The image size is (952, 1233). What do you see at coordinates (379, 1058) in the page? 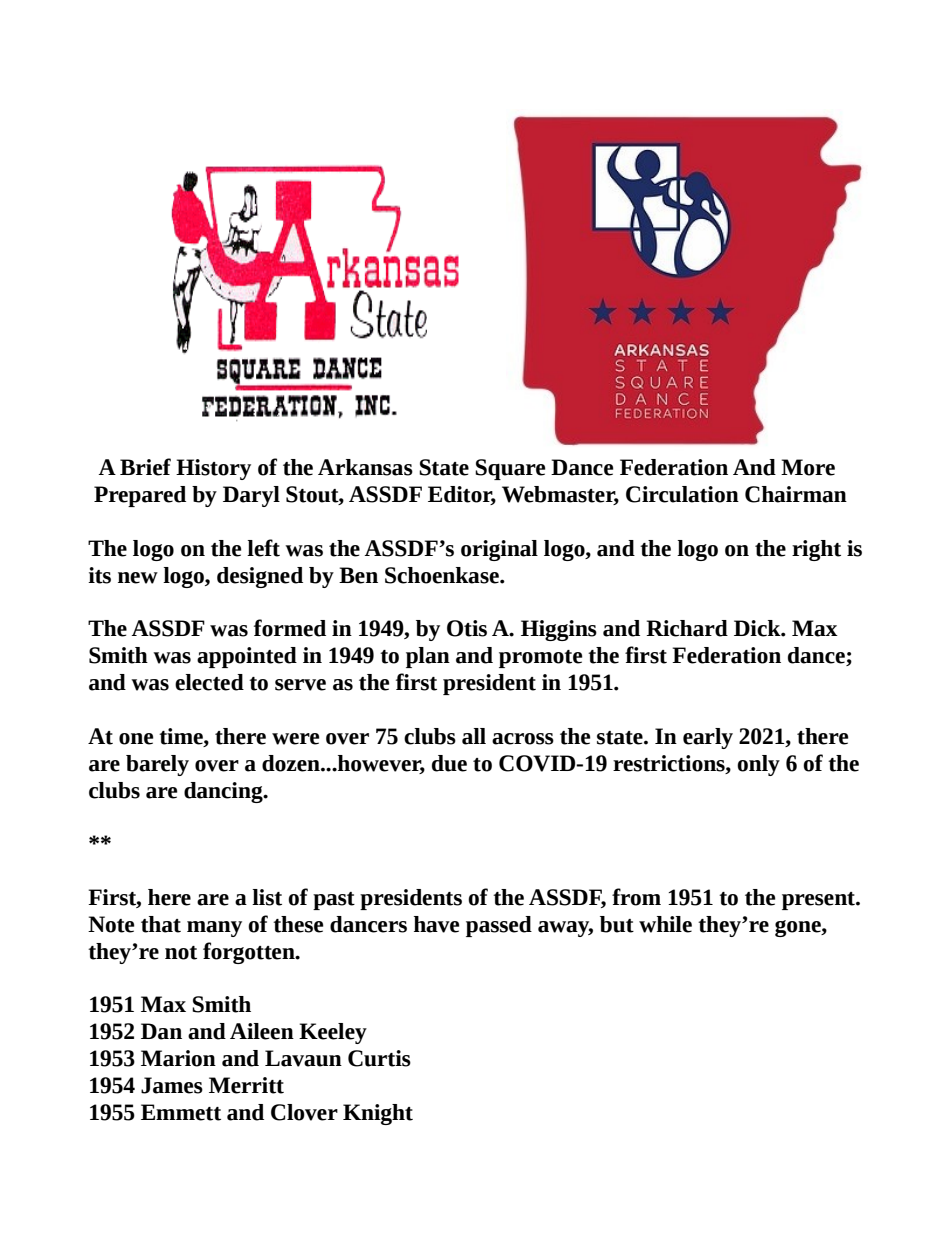
I see `Curtis` at bounding box center [379, 1058].
